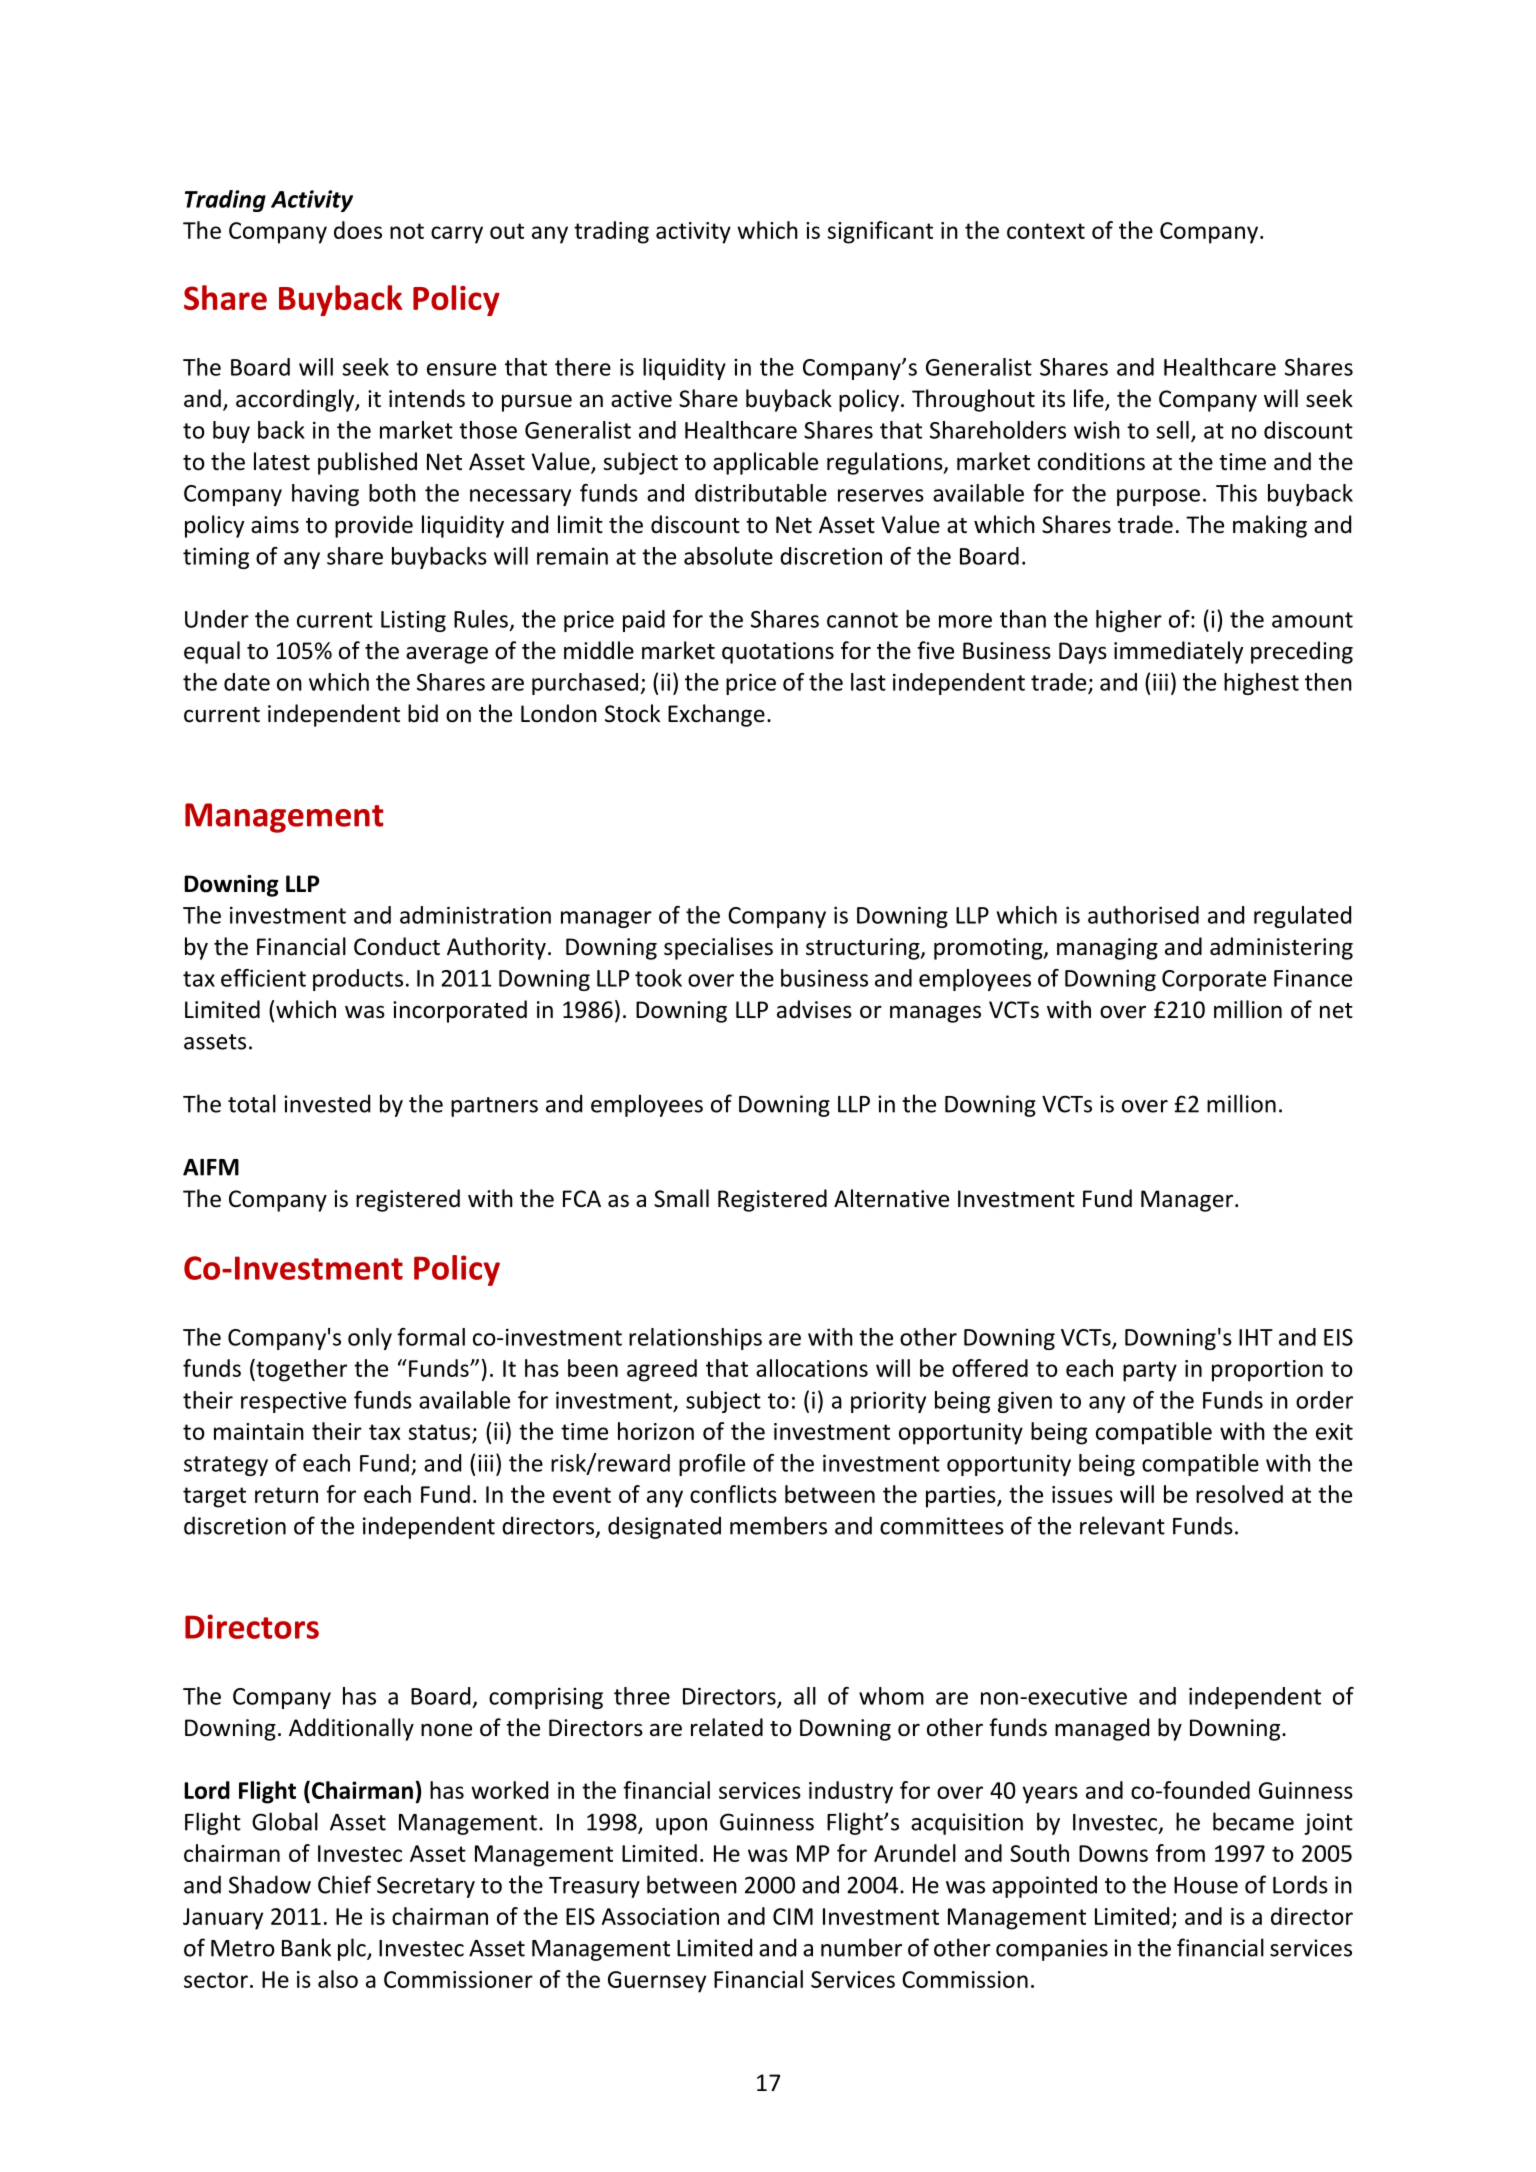  I want to click on plc, so click(353, 1949).
